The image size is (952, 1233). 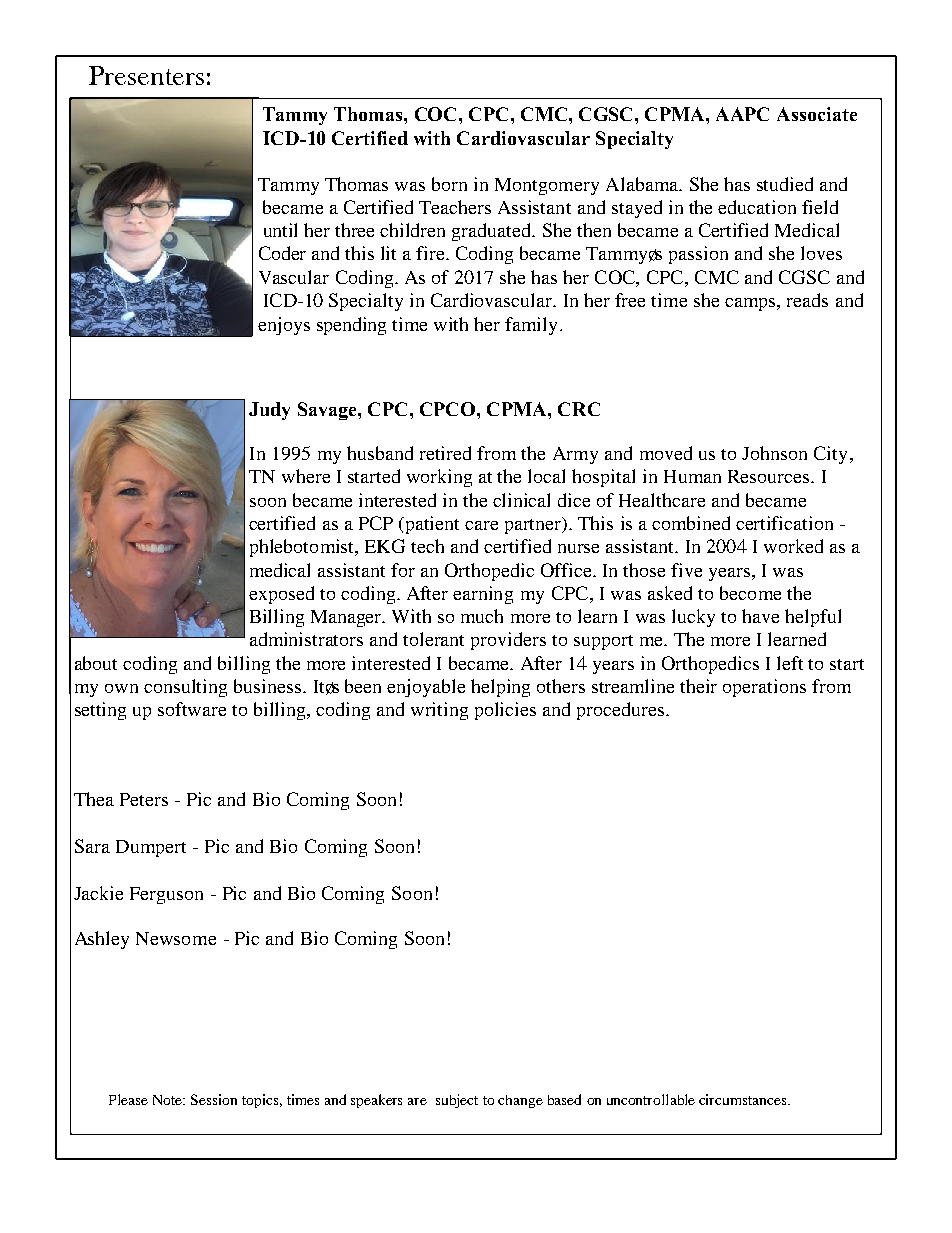 What do you see at coordinates (457, 1101) in the image?
I see `subject` at bounding box center [457, 1101].
